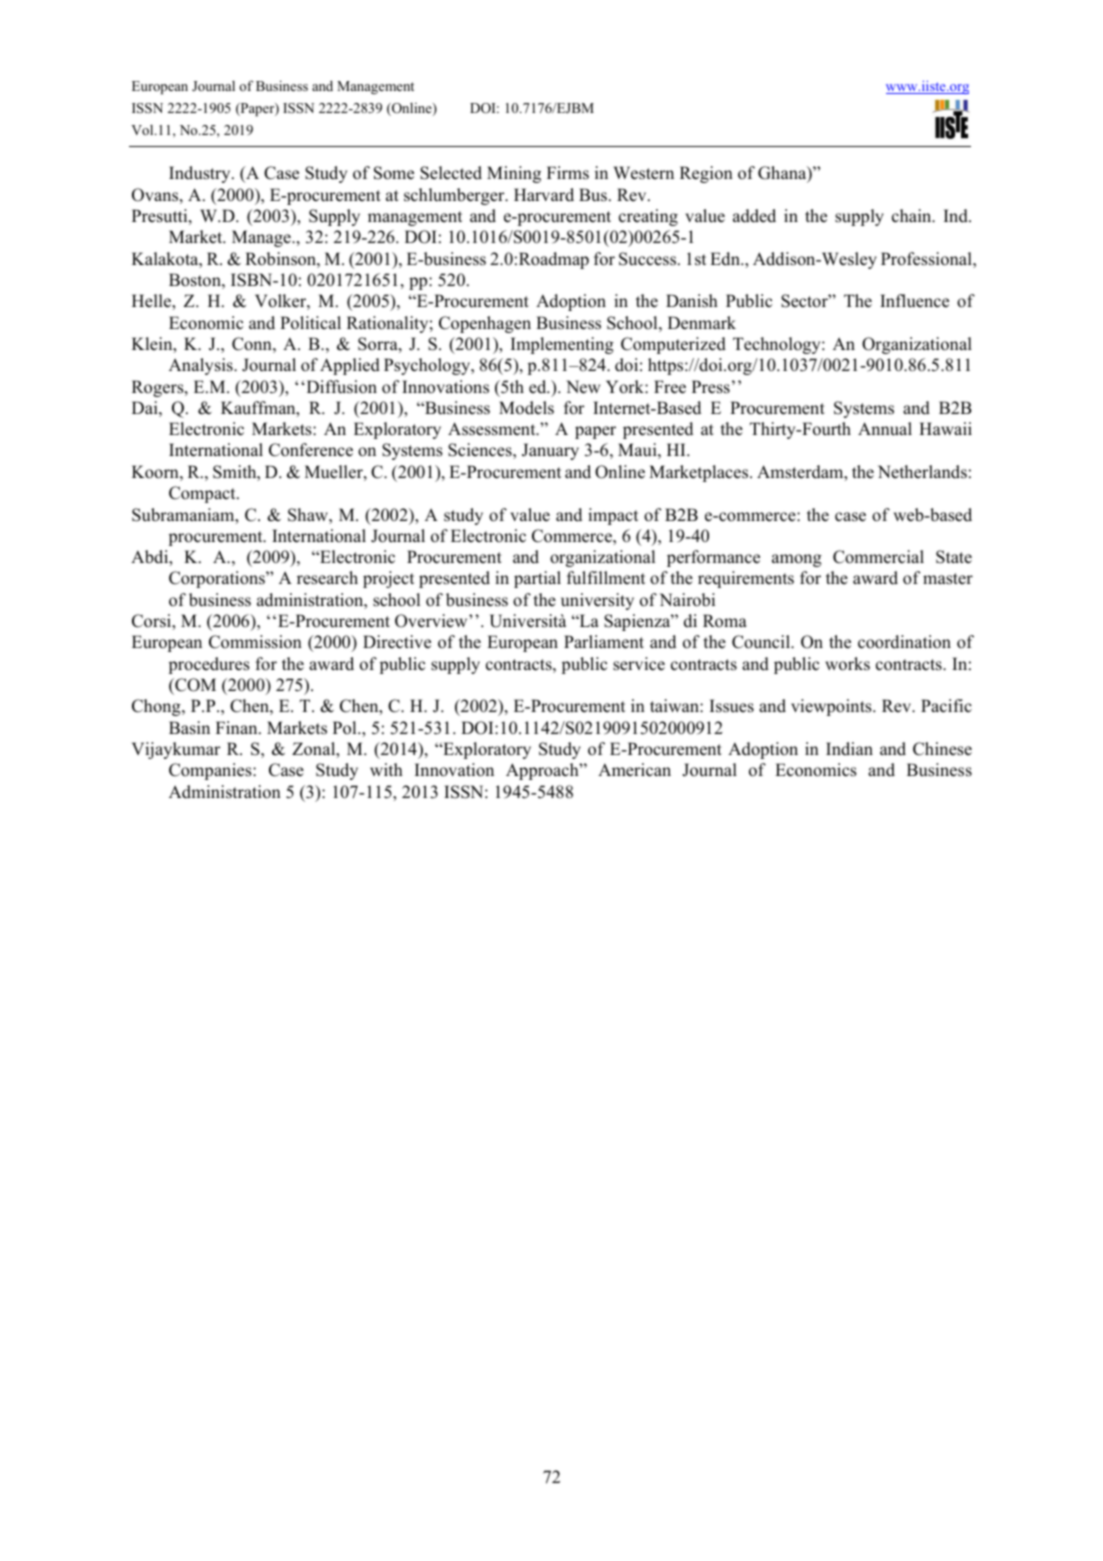 The image size is (1103, 1561). Describe the element at coordinates (754, 216) in the screenshot. I see `added` at that location.
